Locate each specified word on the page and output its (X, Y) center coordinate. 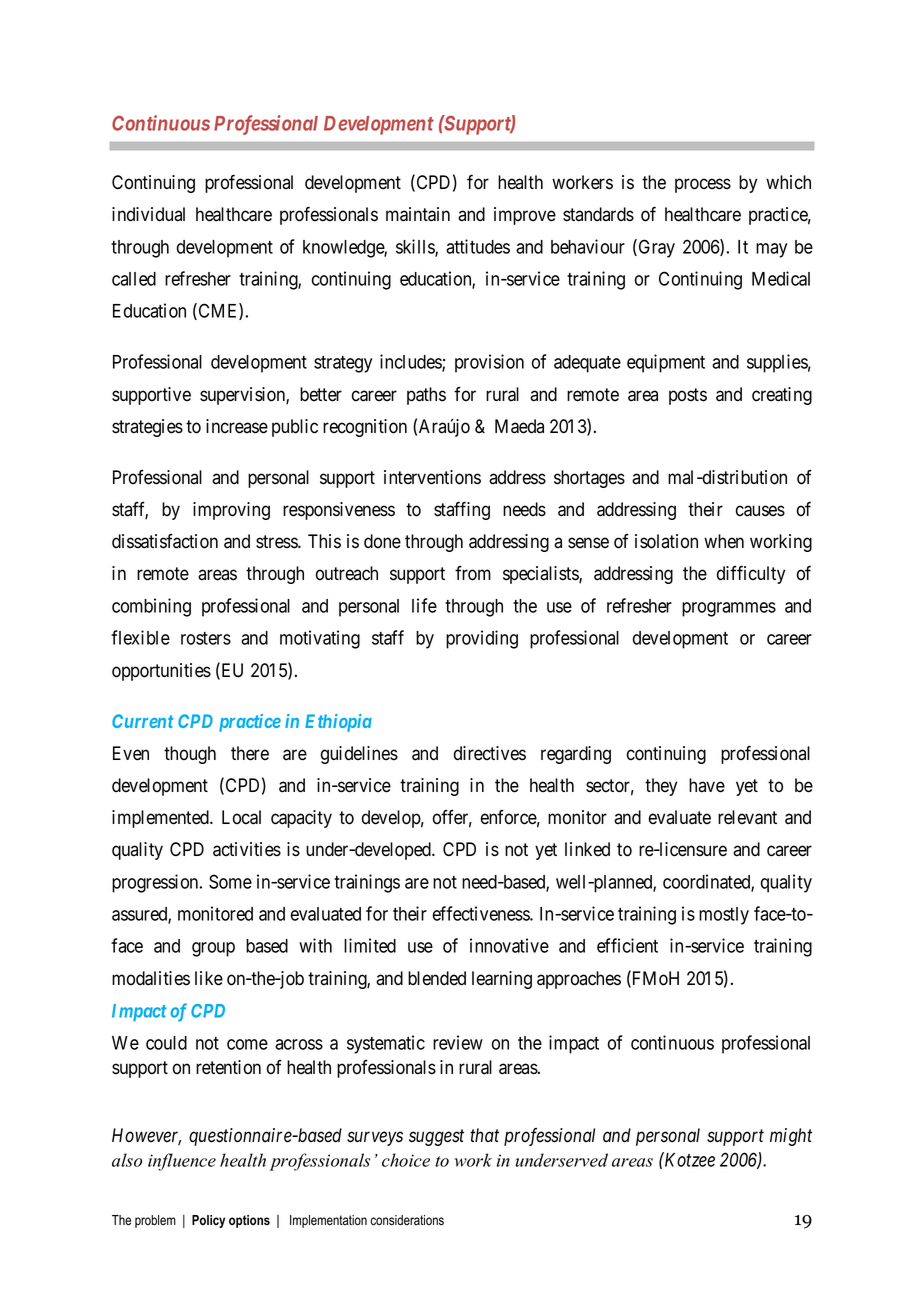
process (703, 185)
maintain (418, 214)
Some (230, 881)
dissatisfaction (165, 541)
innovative (509, 945)
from (473, 573)
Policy (208, 1221)
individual (148, 214)
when (724, 541)
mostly (724, 916)
